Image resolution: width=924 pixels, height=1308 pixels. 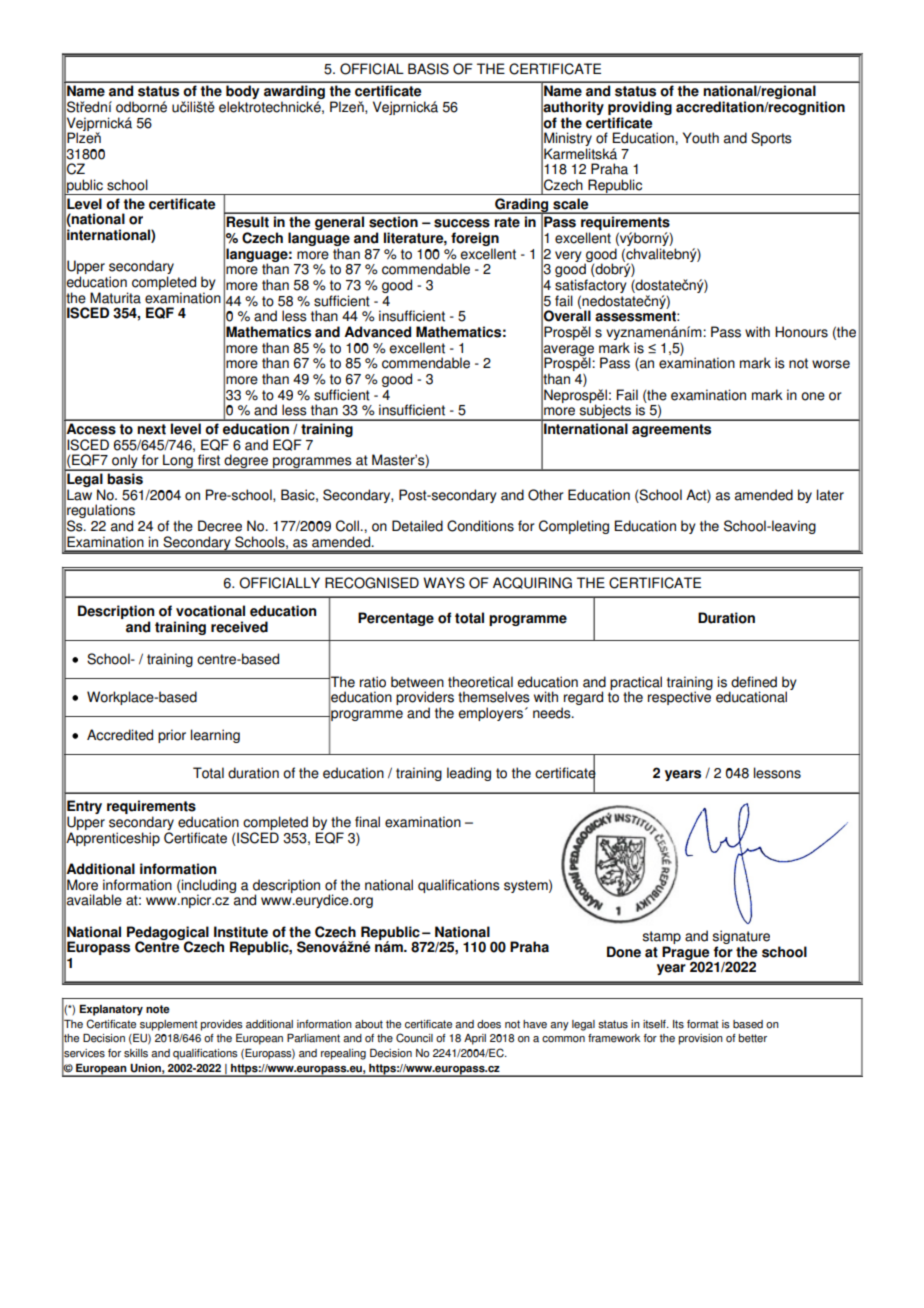 I want to click on vocational, so click(x=210, y=611).
